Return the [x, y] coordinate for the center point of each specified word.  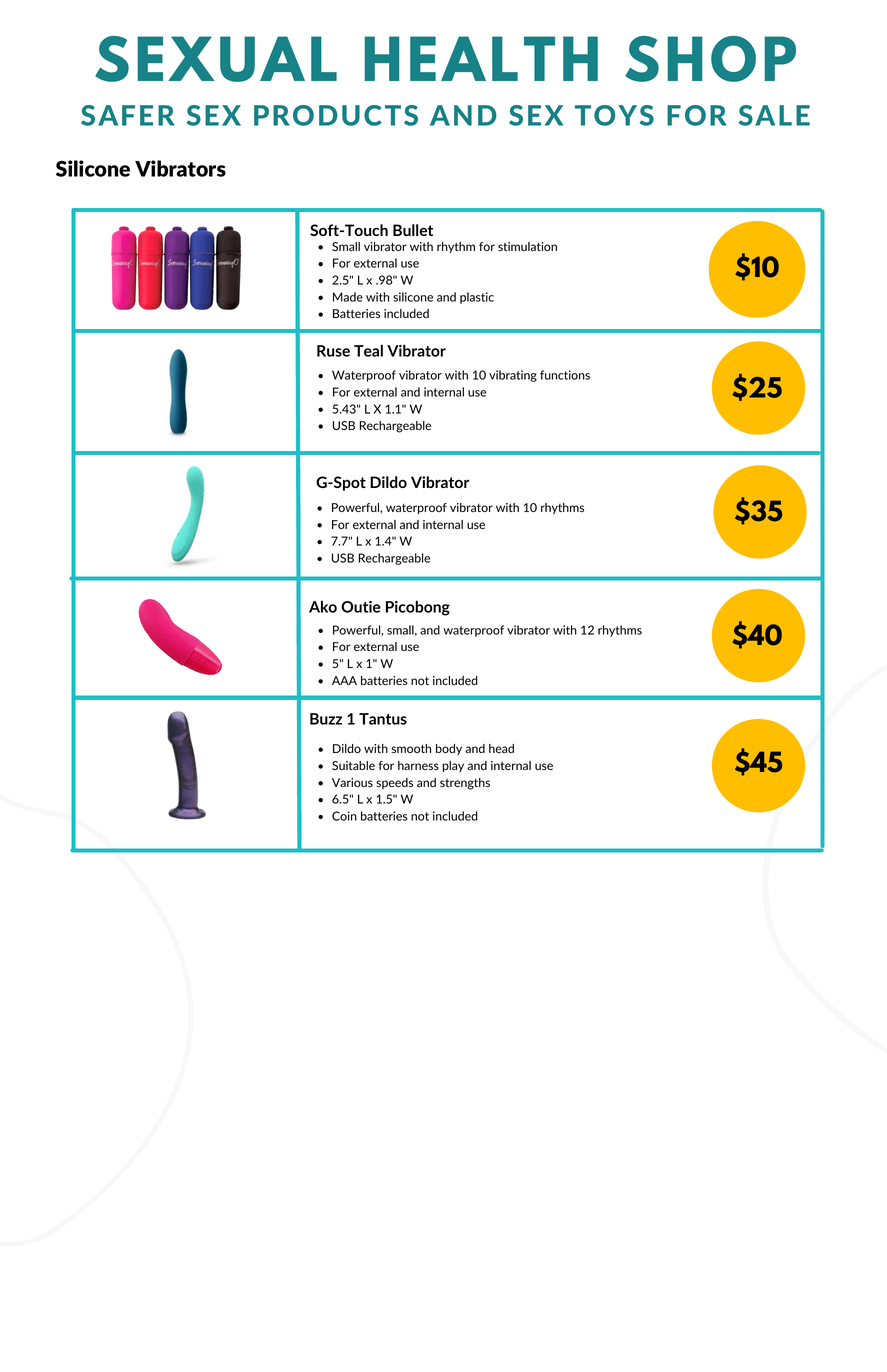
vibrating [513, 376]
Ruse [333, 351]
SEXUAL [216, 59]
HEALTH [481, 58]
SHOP [710, 59]
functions [565, 375]
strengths [465, 784]
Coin [344, 816]
